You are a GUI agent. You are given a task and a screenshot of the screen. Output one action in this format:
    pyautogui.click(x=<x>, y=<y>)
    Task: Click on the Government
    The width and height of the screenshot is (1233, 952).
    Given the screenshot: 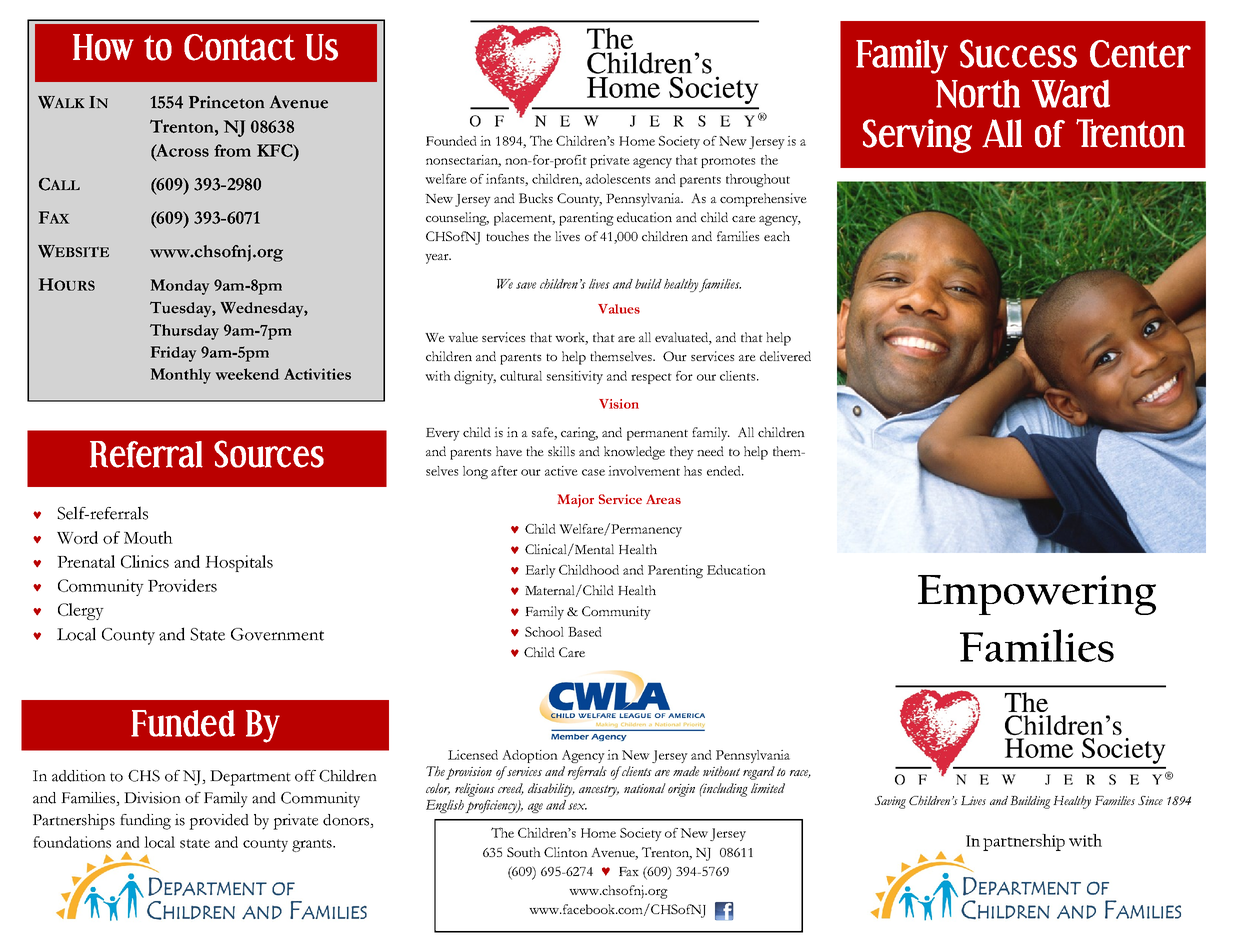 What is the action you would take?
    pyautogui.click(x=277, y=634)
